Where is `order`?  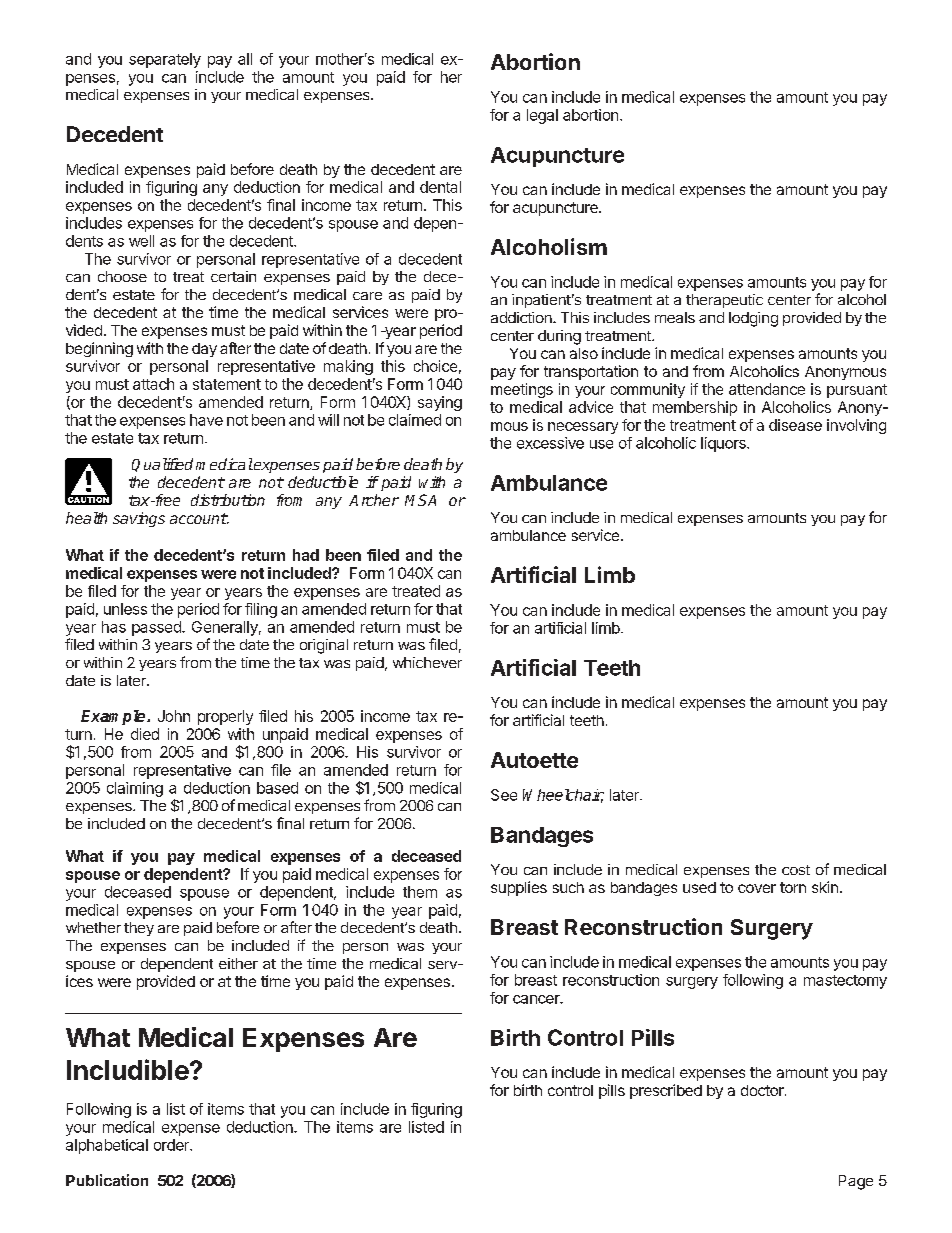
order is located at coordinates (172, 1145).
